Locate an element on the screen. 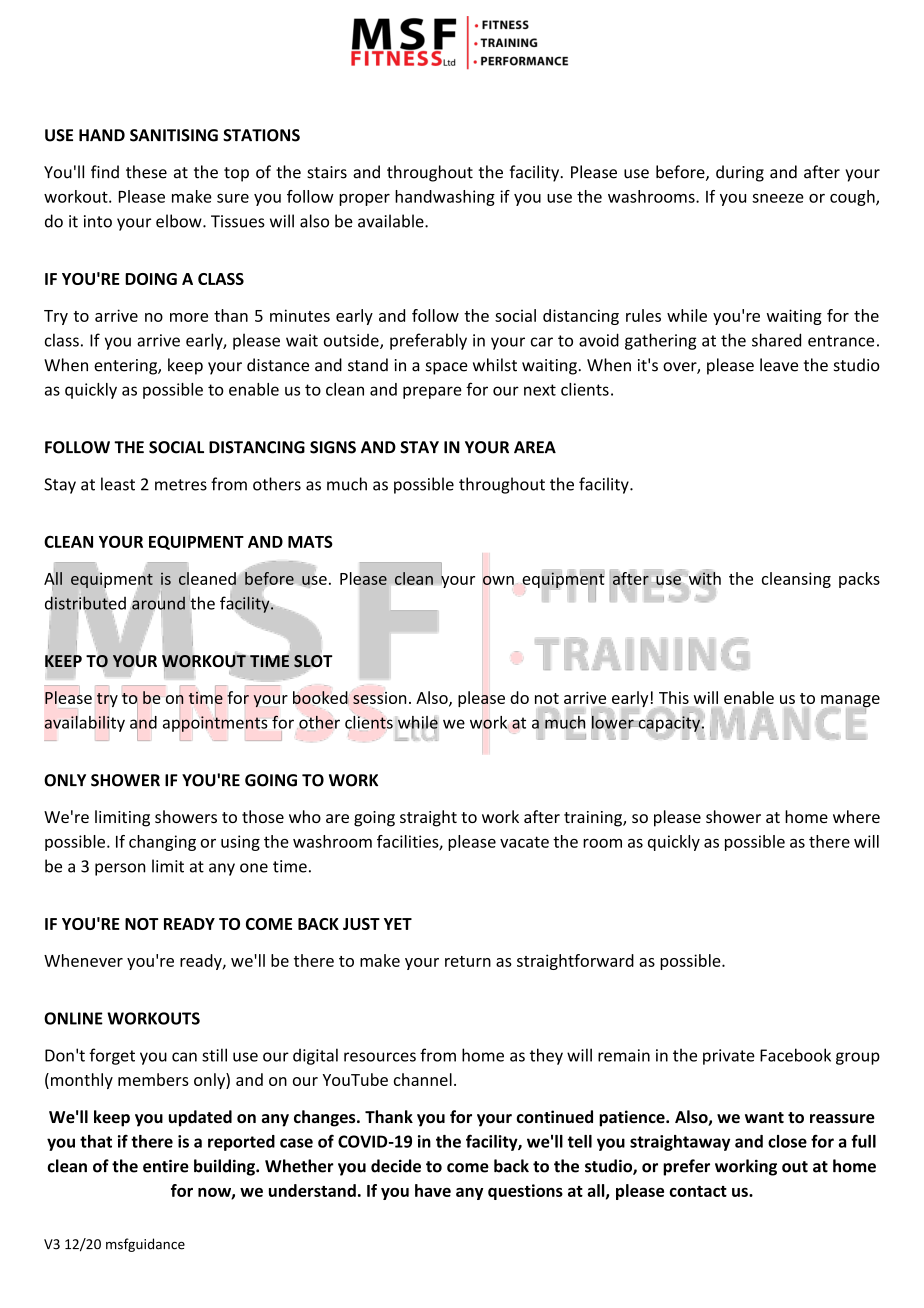 This screenshot has width=924, height=1308. session is located at coordinates (379, 698).
